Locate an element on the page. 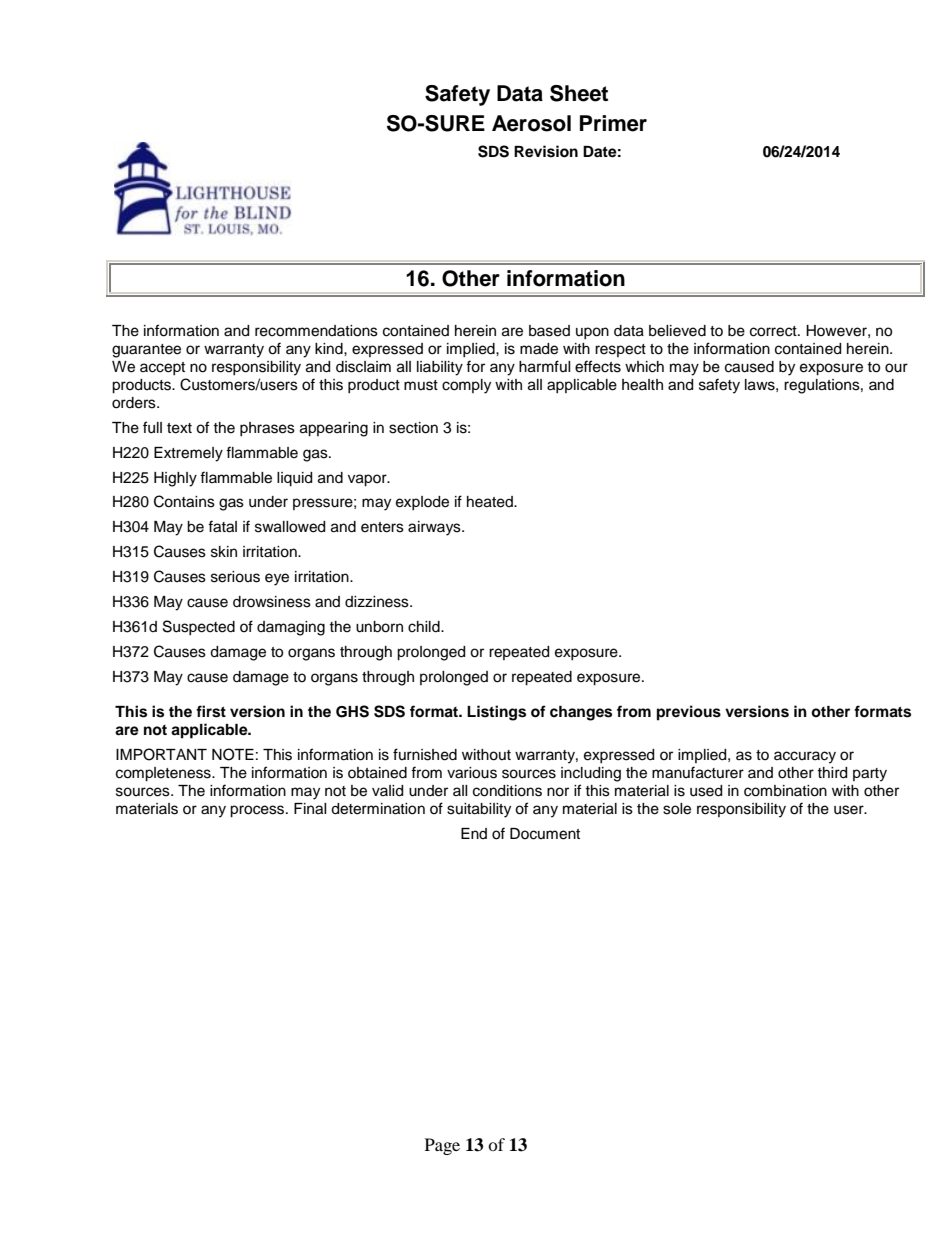 The height and width of the image is (1233, 952). Document is located at coordinates (545, 834).
